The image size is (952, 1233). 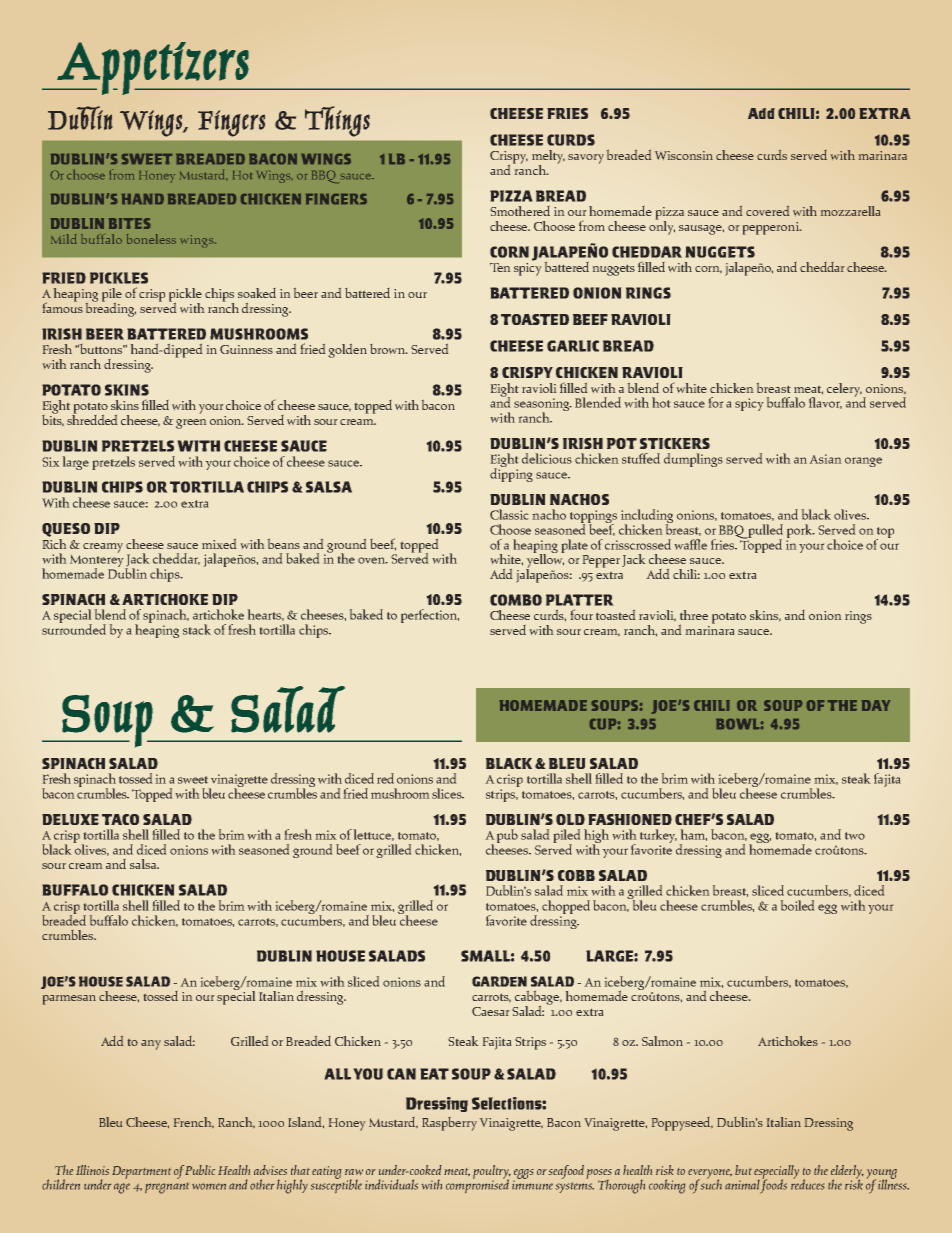 I want to click on compromised, so click(x=477, y=1185).
